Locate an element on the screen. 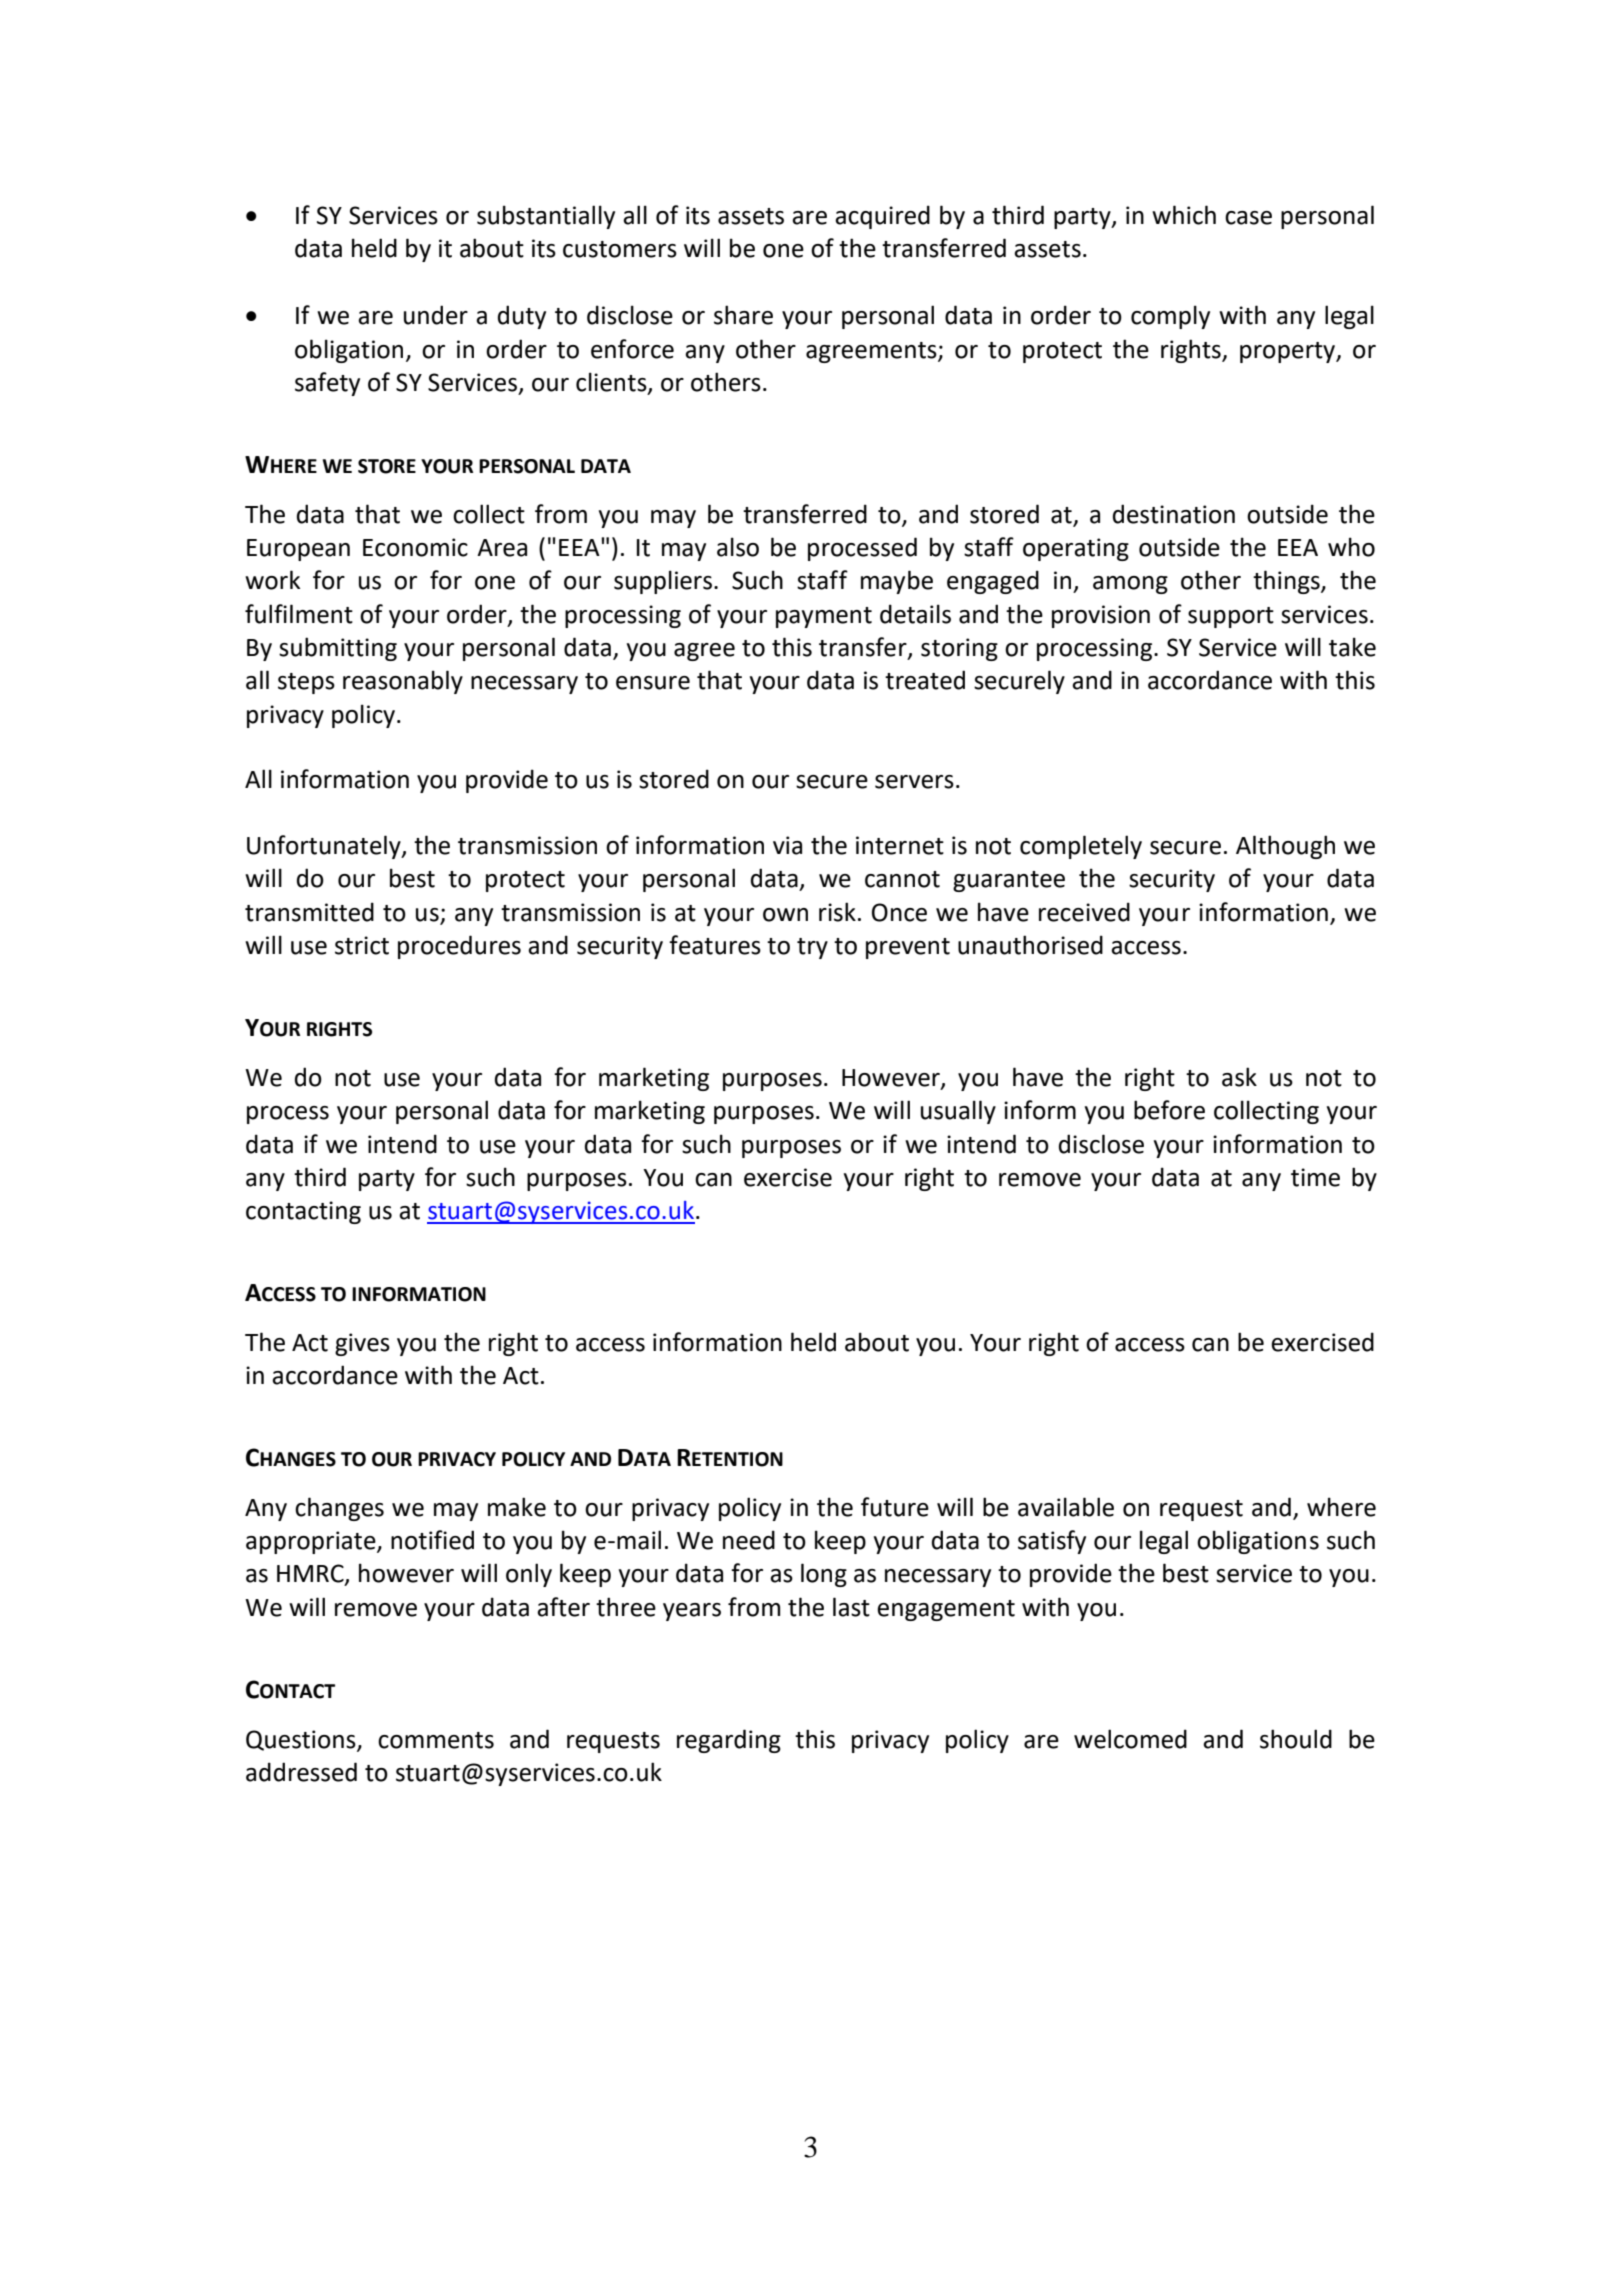 This screenshot has height=2294, width=1622. case is located at coordinates (1248, 218).
